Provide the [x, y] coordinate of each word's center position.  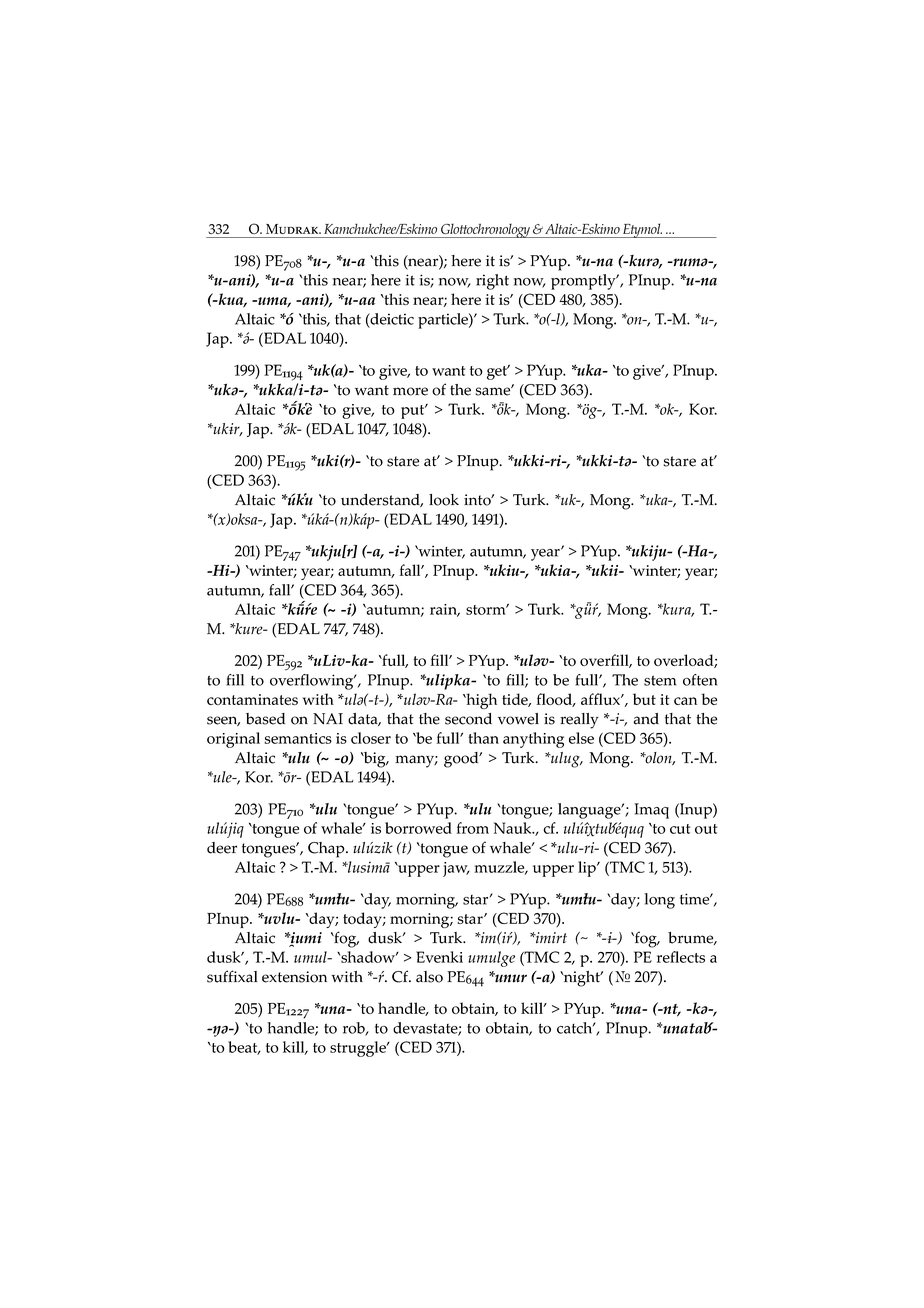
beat [244, 1048]
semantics [298, 738]
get [498, 372]
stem [660, 680]
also [429, 977]
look [444, 500]
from [473, 828]
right [492, 282]
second [468, 719]
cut [680, 829]
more [410, 391]
